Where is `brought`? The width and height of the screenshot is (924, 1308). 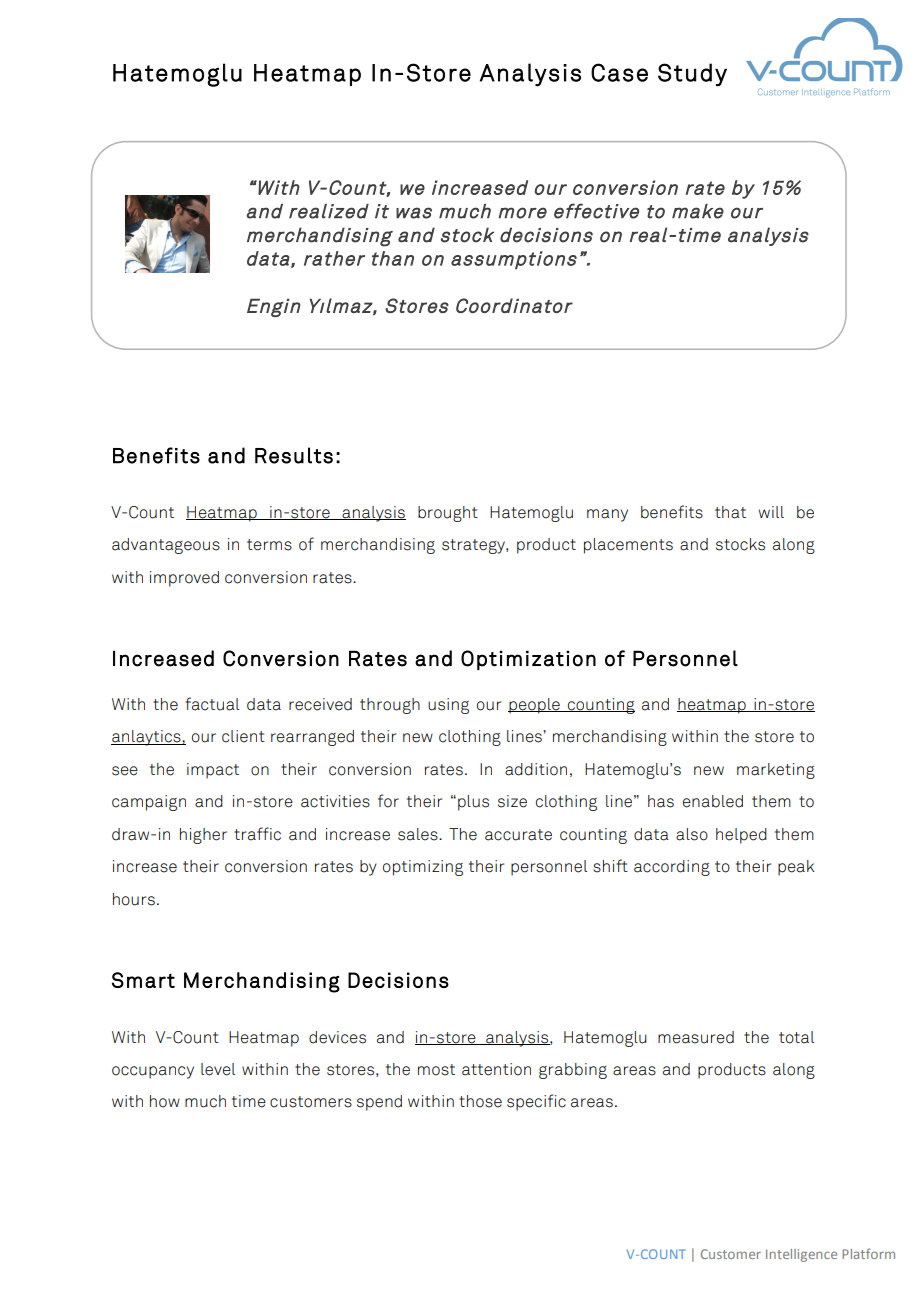
brought is located at coordinates (448, 514).
